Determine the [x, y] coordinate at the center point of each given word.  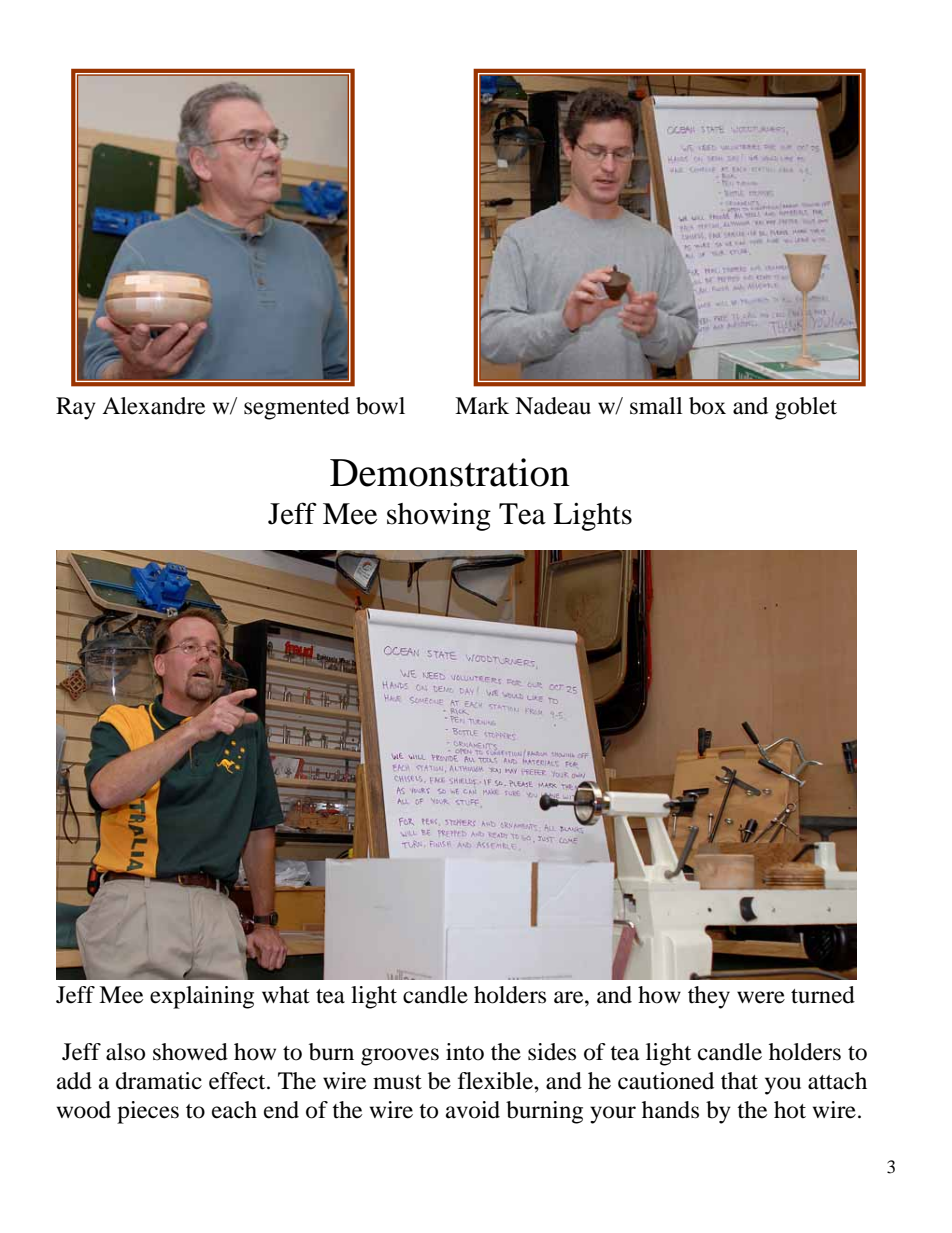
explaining [202, 997]
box [707, 406]
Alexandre [153, 406]
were [761, 997]
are [570, 997]
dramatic [159, 1081]
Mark [482, 406]
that [739, 1081]
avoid [473, 1110]
